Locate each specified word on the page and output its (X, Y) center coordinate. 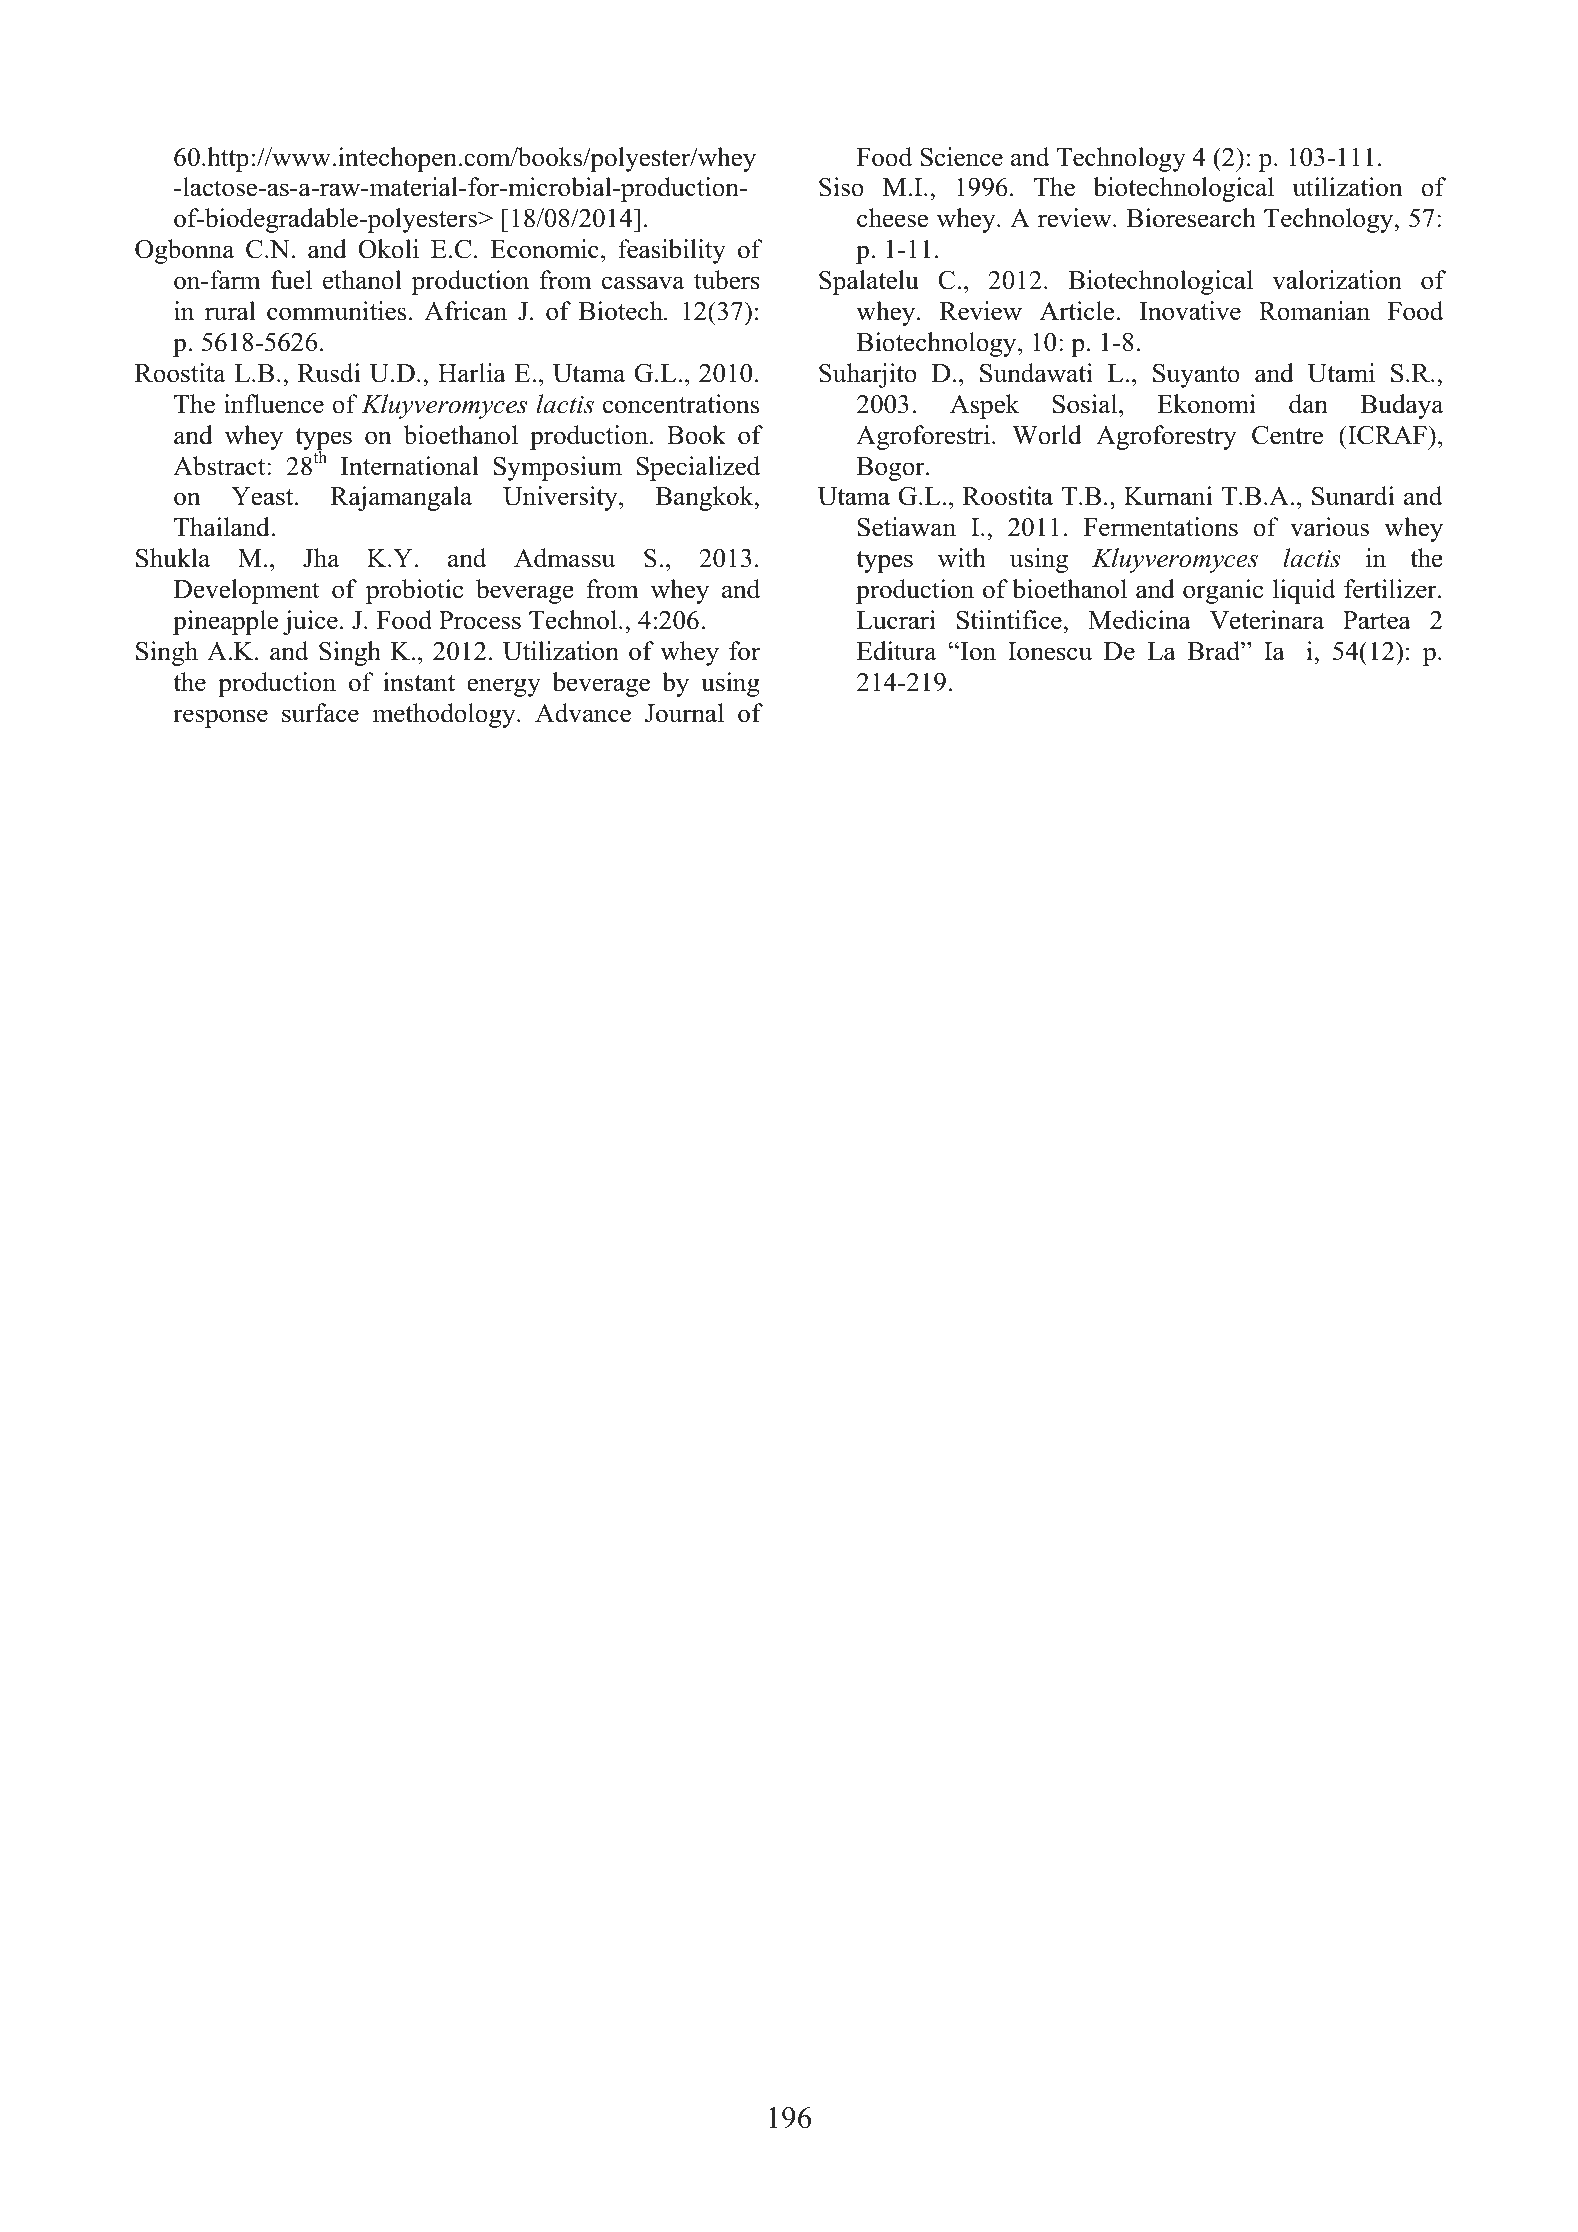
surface (320, 713)
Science (961, 157)
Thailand (223, 527)
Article (1078, 311)
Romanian (1314, 311)
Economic (544, 249)
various (1329, 527)
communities (336, 311)
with (962, 558)
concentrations (681, 404)
